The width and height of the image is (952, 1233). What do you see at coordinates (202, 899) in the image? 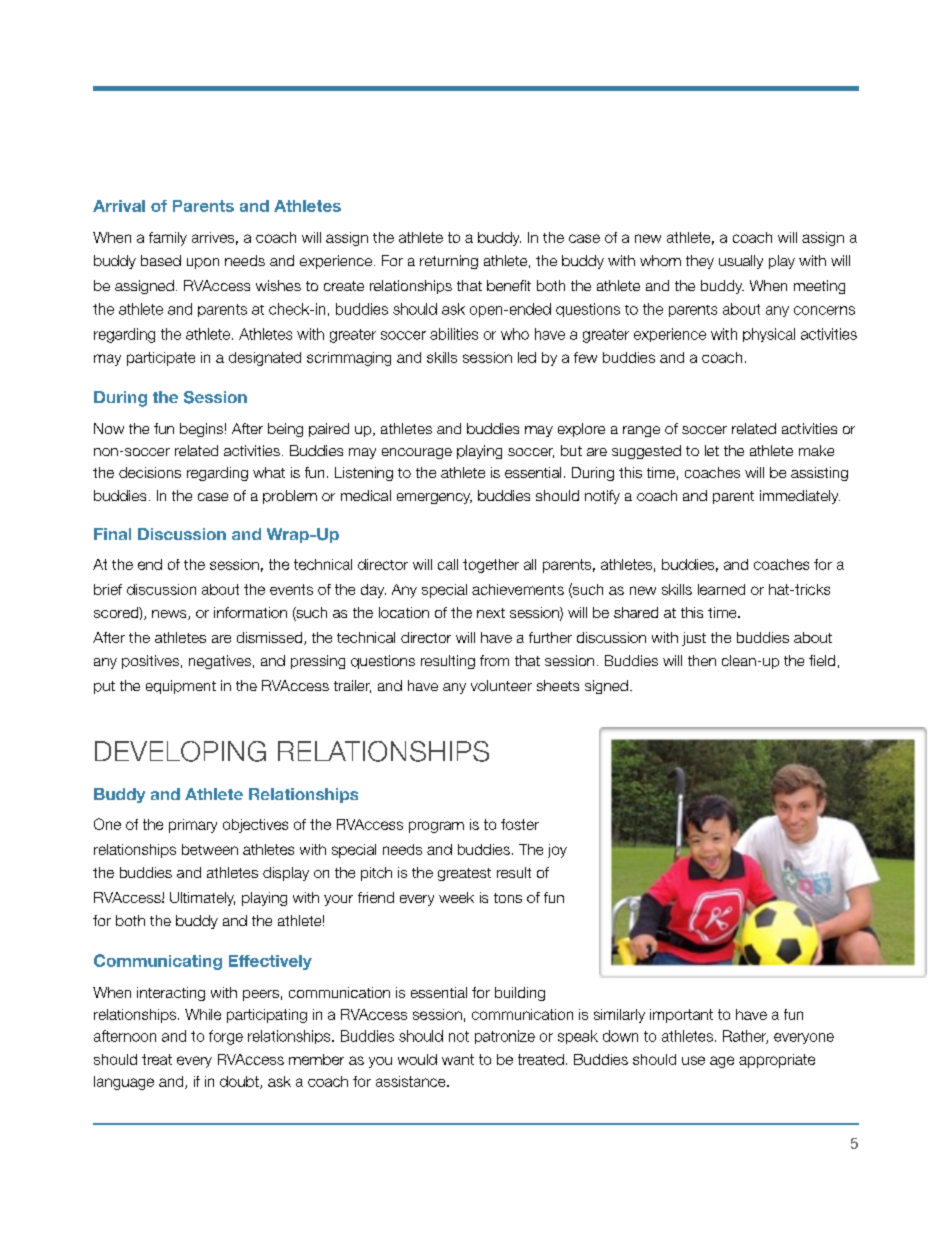
I see `Ultimately` at bounding box center [202, 899].
